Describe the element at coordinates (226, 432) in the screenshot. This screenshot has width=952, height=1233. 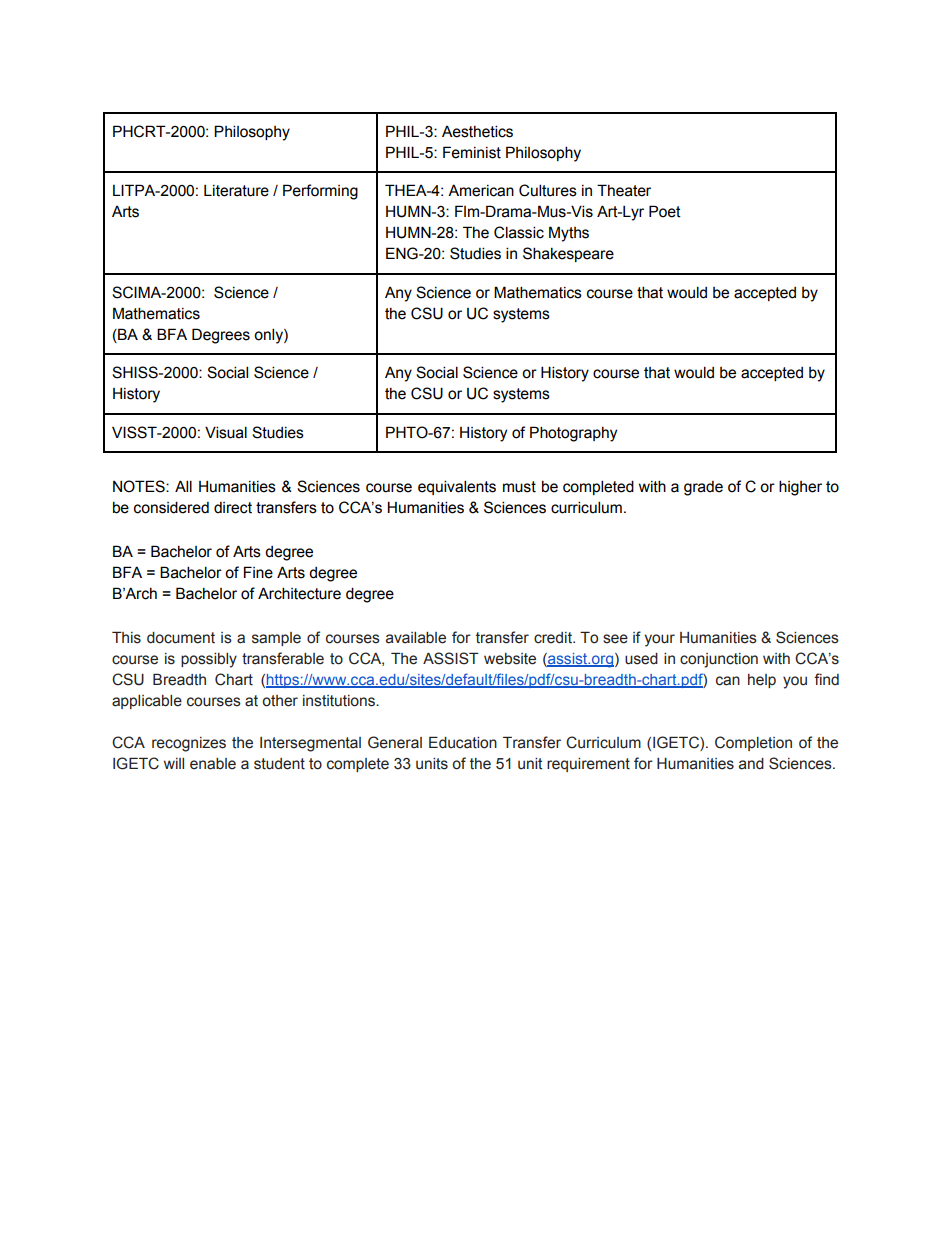
I see `Visual` at that location.
